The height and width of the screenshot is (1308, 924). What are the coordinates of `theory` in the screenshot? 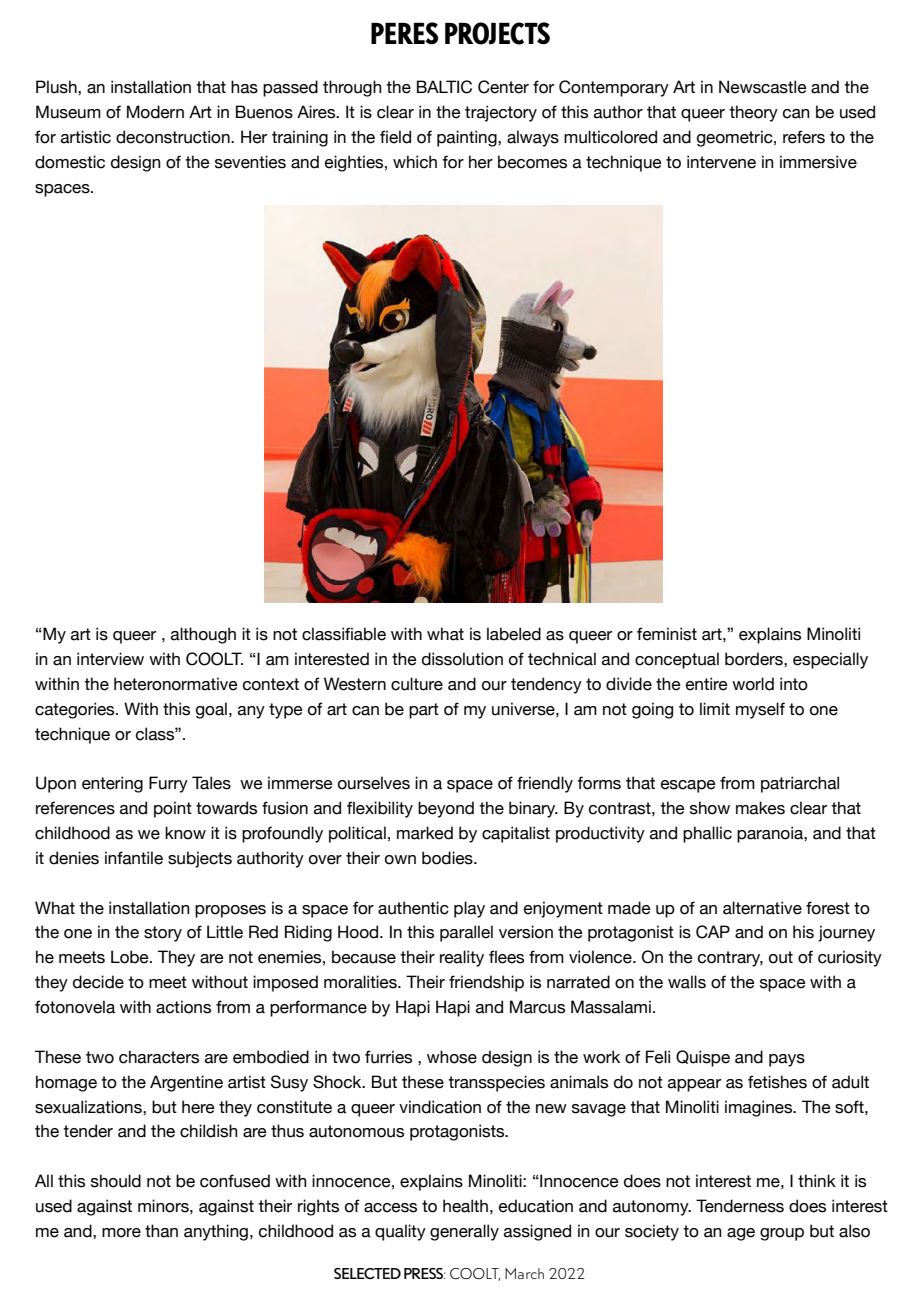 It's located at (753, 113).
